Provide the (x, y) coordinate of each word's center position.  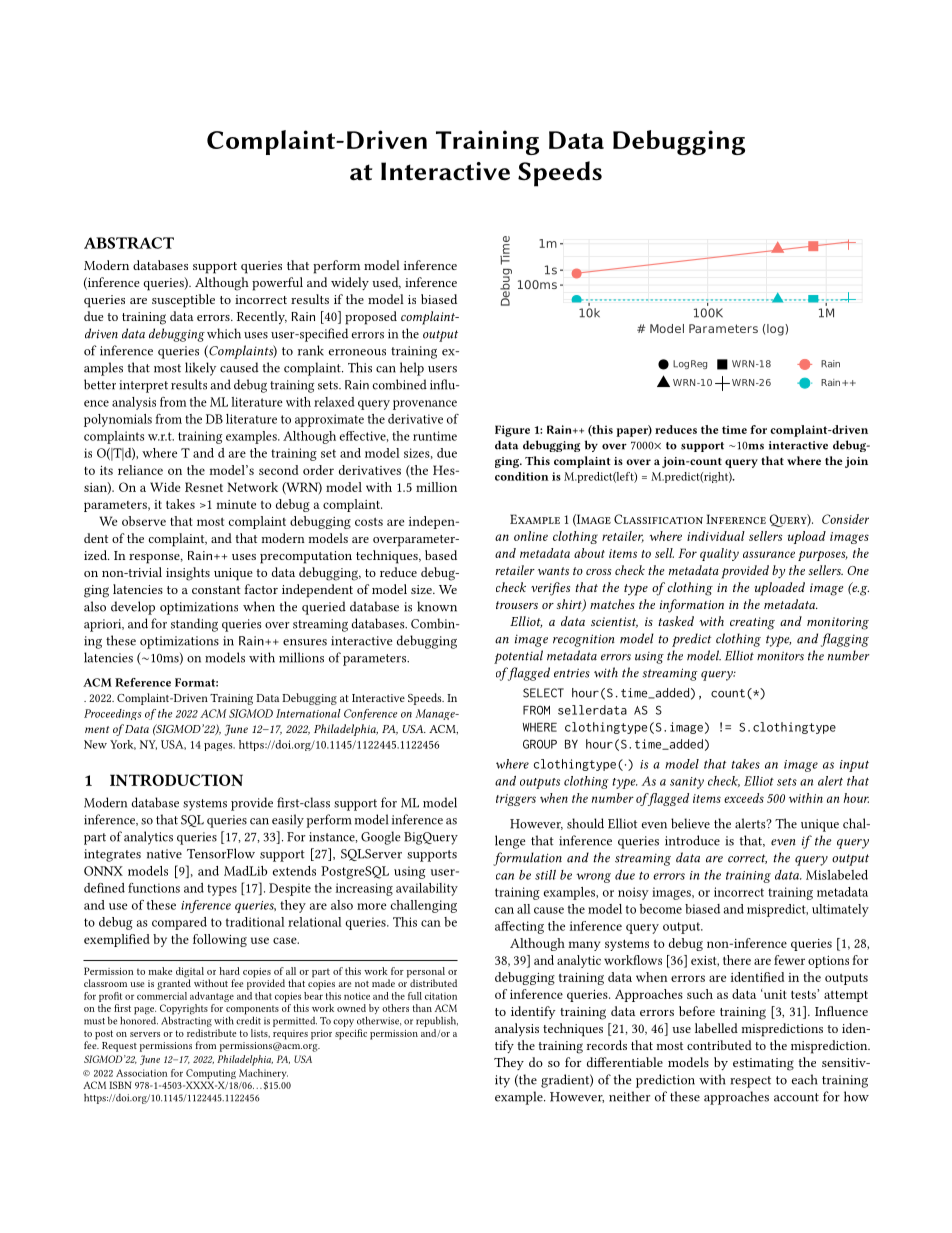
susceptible (183, 301)
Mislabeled (837, 875)
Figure (512, 431)
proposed (371, 318)
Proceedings (112, 714)
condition (522, 476)
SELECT (543, 693)
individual (716, 536)
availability (427, 889)
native (164, 854)
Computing (211, 1074)
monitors (780, 656)
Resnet (204, 487)
